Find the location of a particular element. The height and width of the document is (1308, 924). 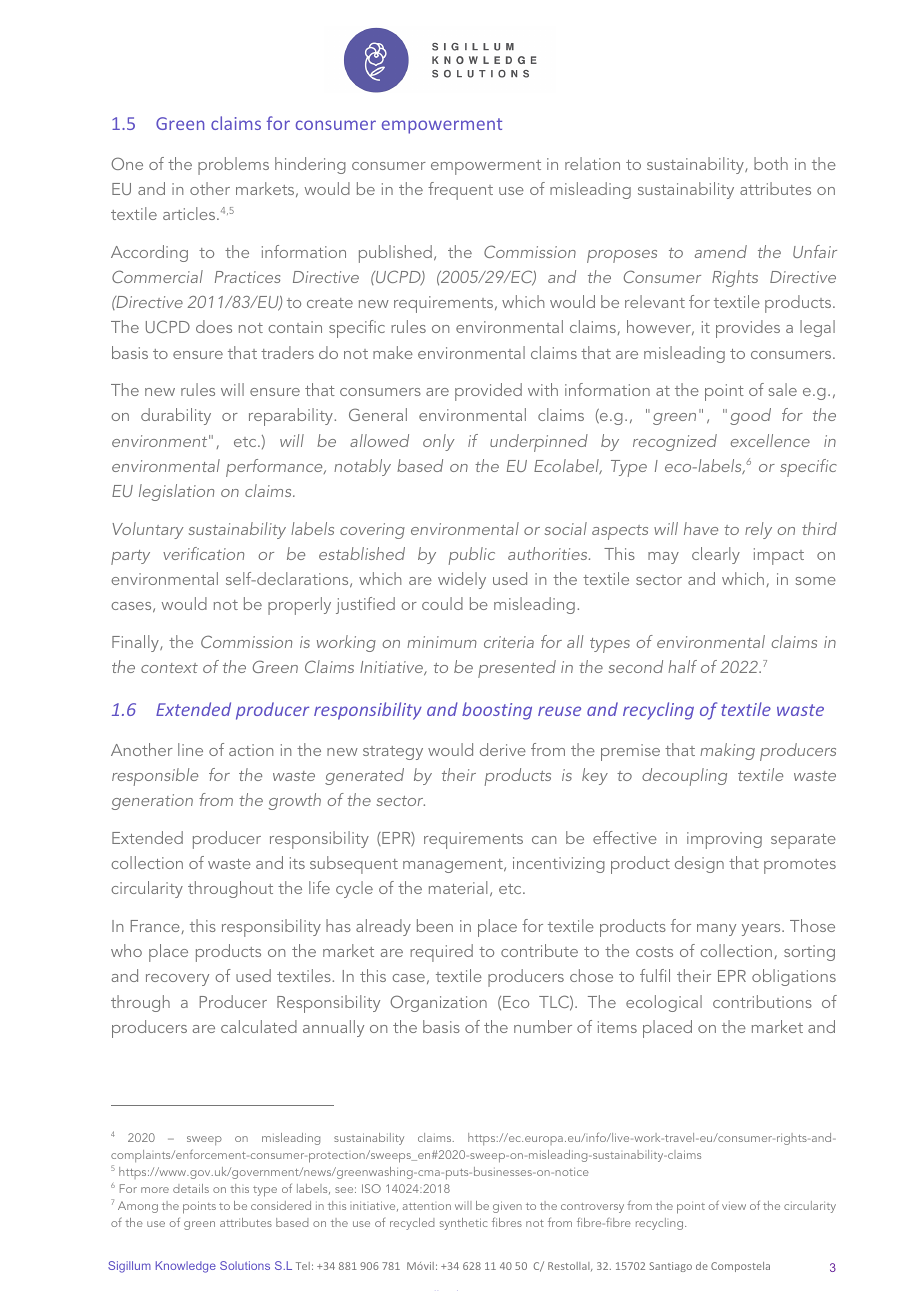

articles is located at coordinates (190, 213).
